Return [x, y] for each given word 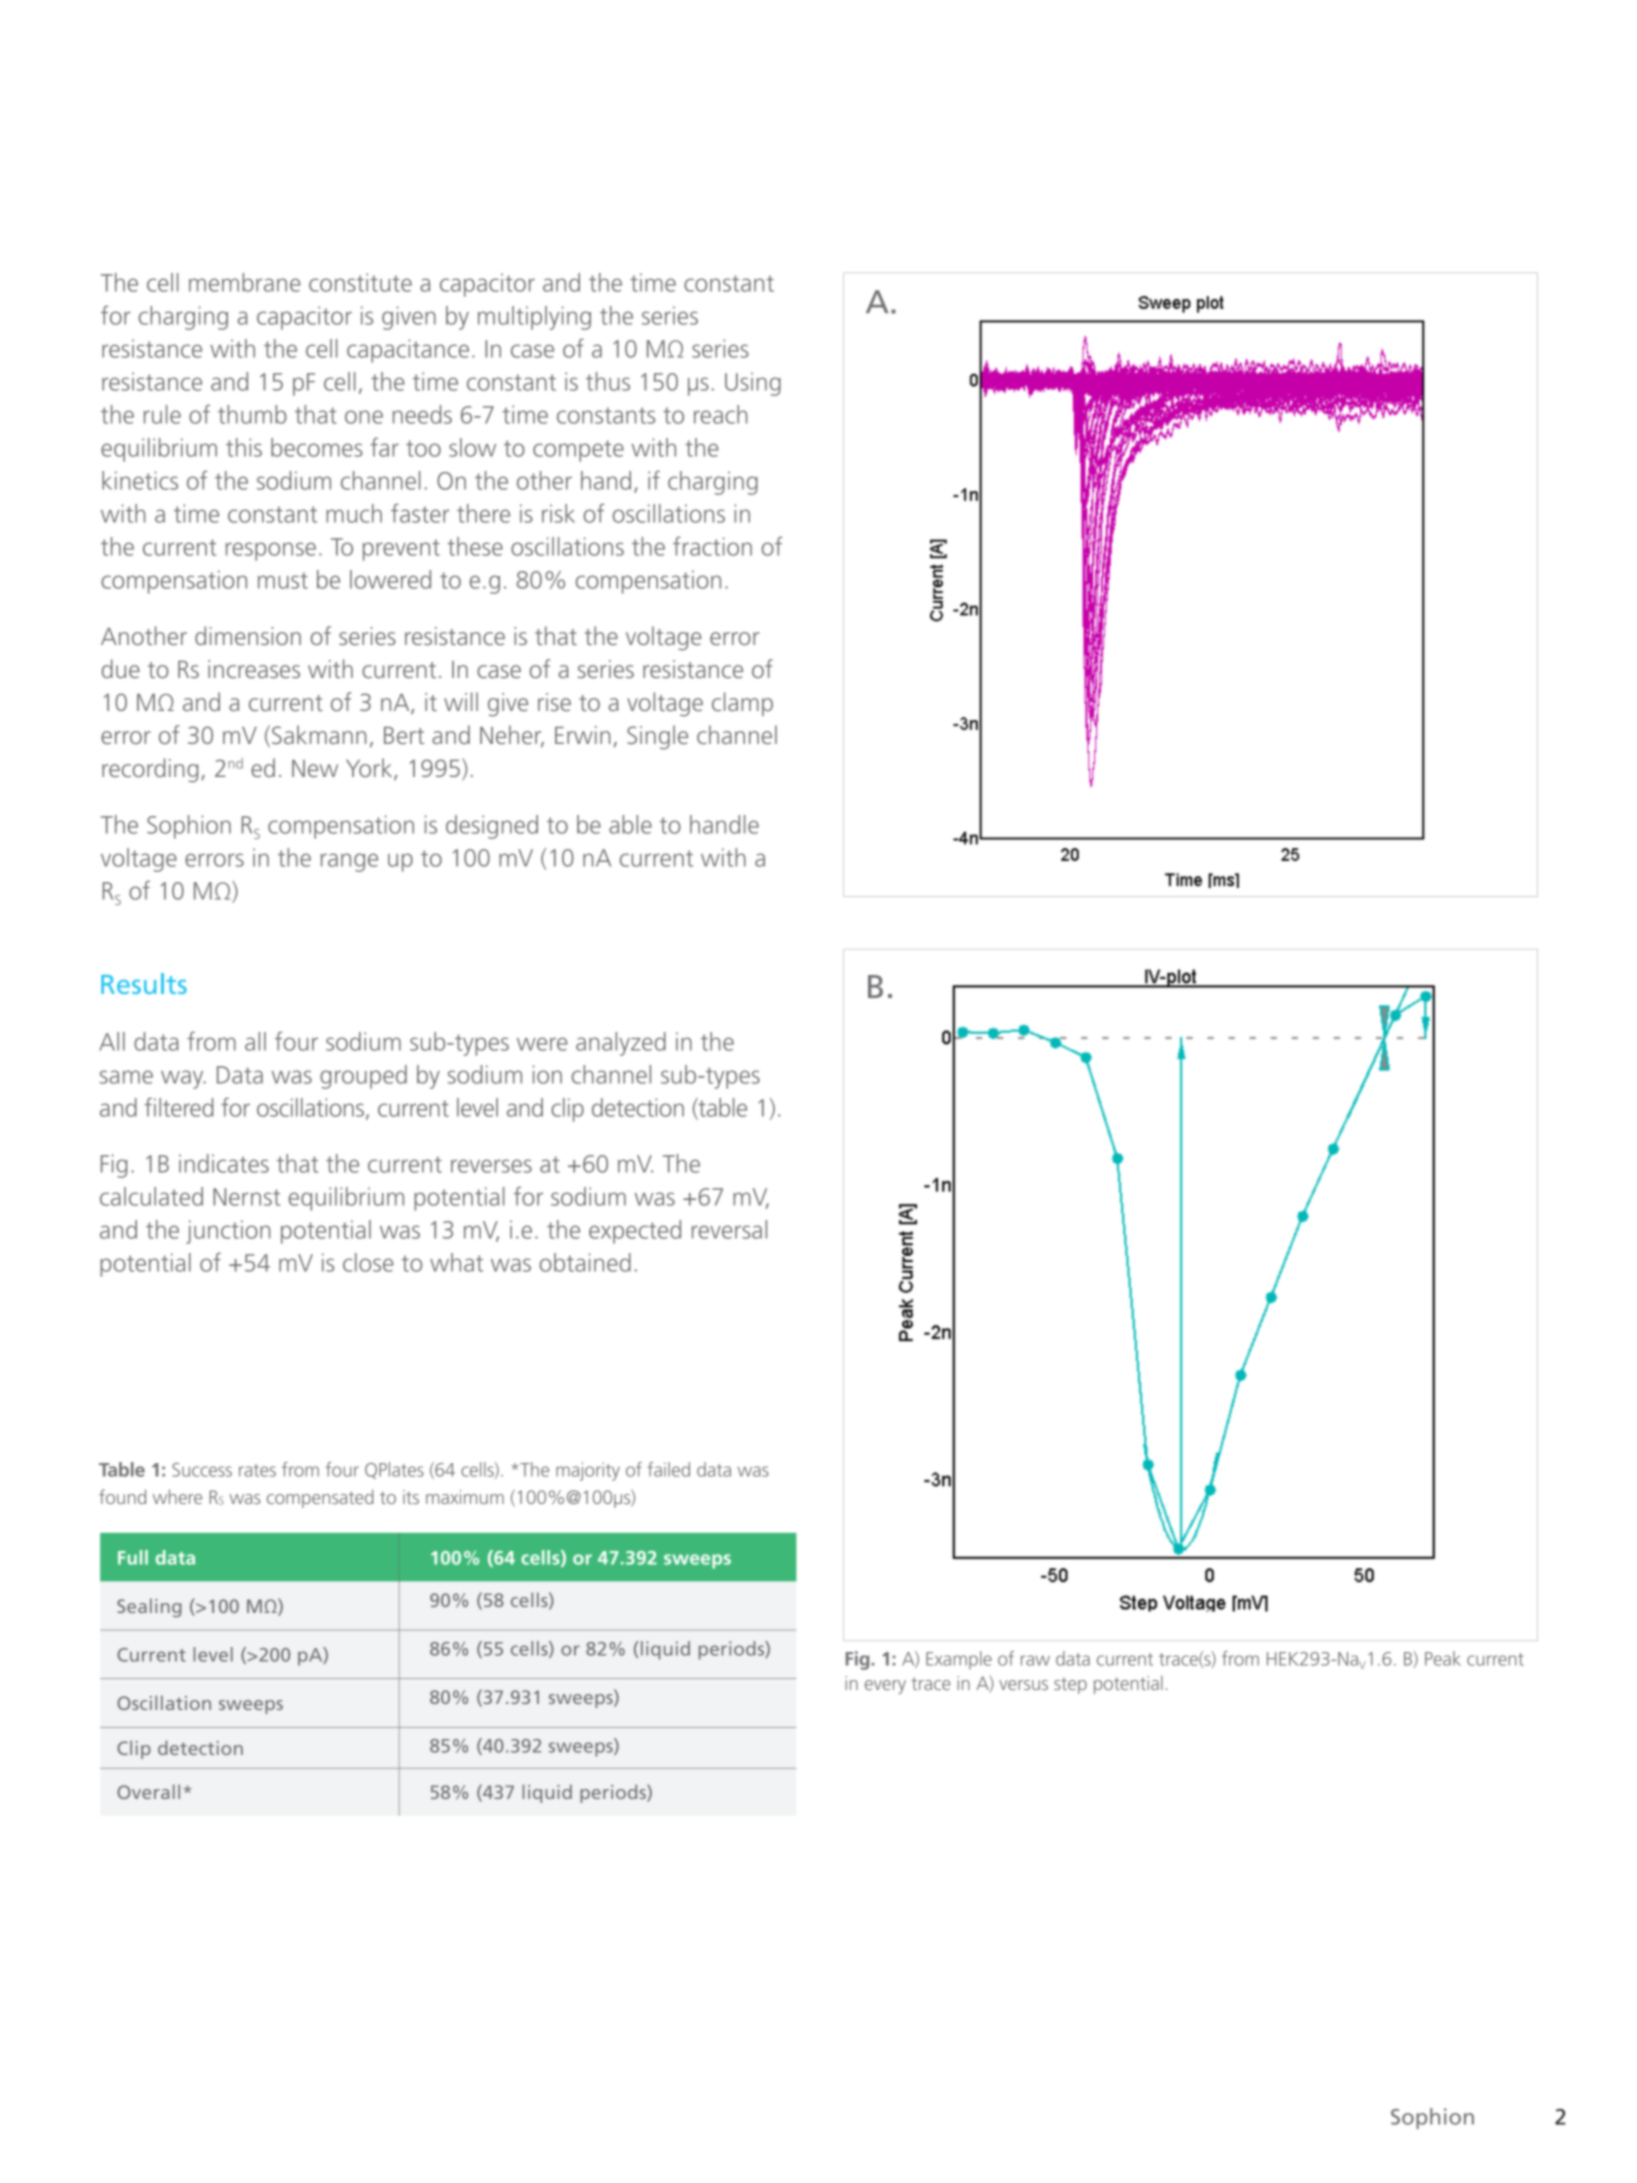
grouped [363, 1077]
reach [720, 414]
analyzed [621, 1044]
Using [753, 384]
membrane [245, 282]
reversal [729, 1229]
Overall [148, 1791]
